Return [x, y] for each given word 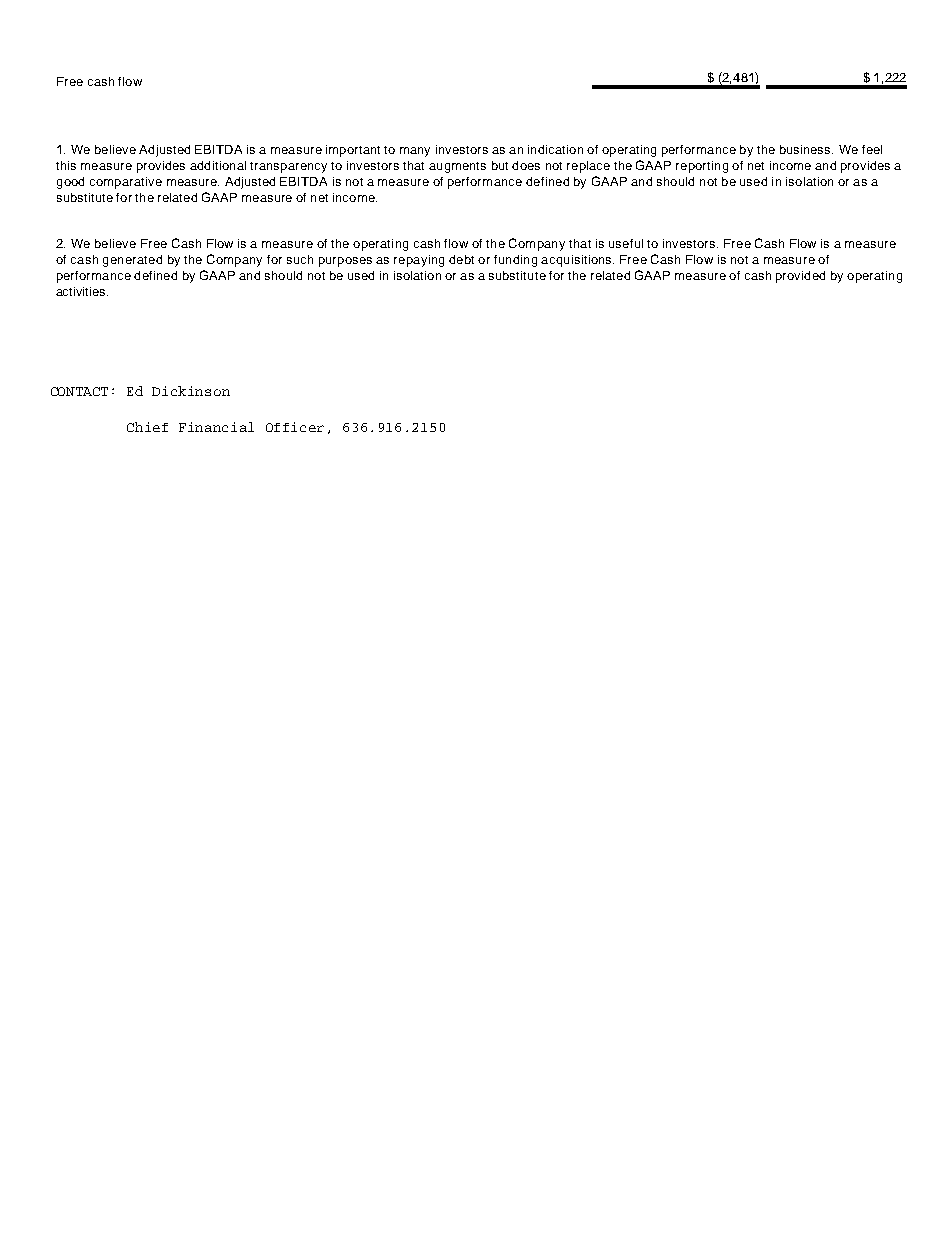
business [806, 149]
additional [218, 165]
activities [82, 291]
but [500, 165]
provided [800, 277]
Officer [295, 427]
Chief [147, 427]
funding [515, 261]
